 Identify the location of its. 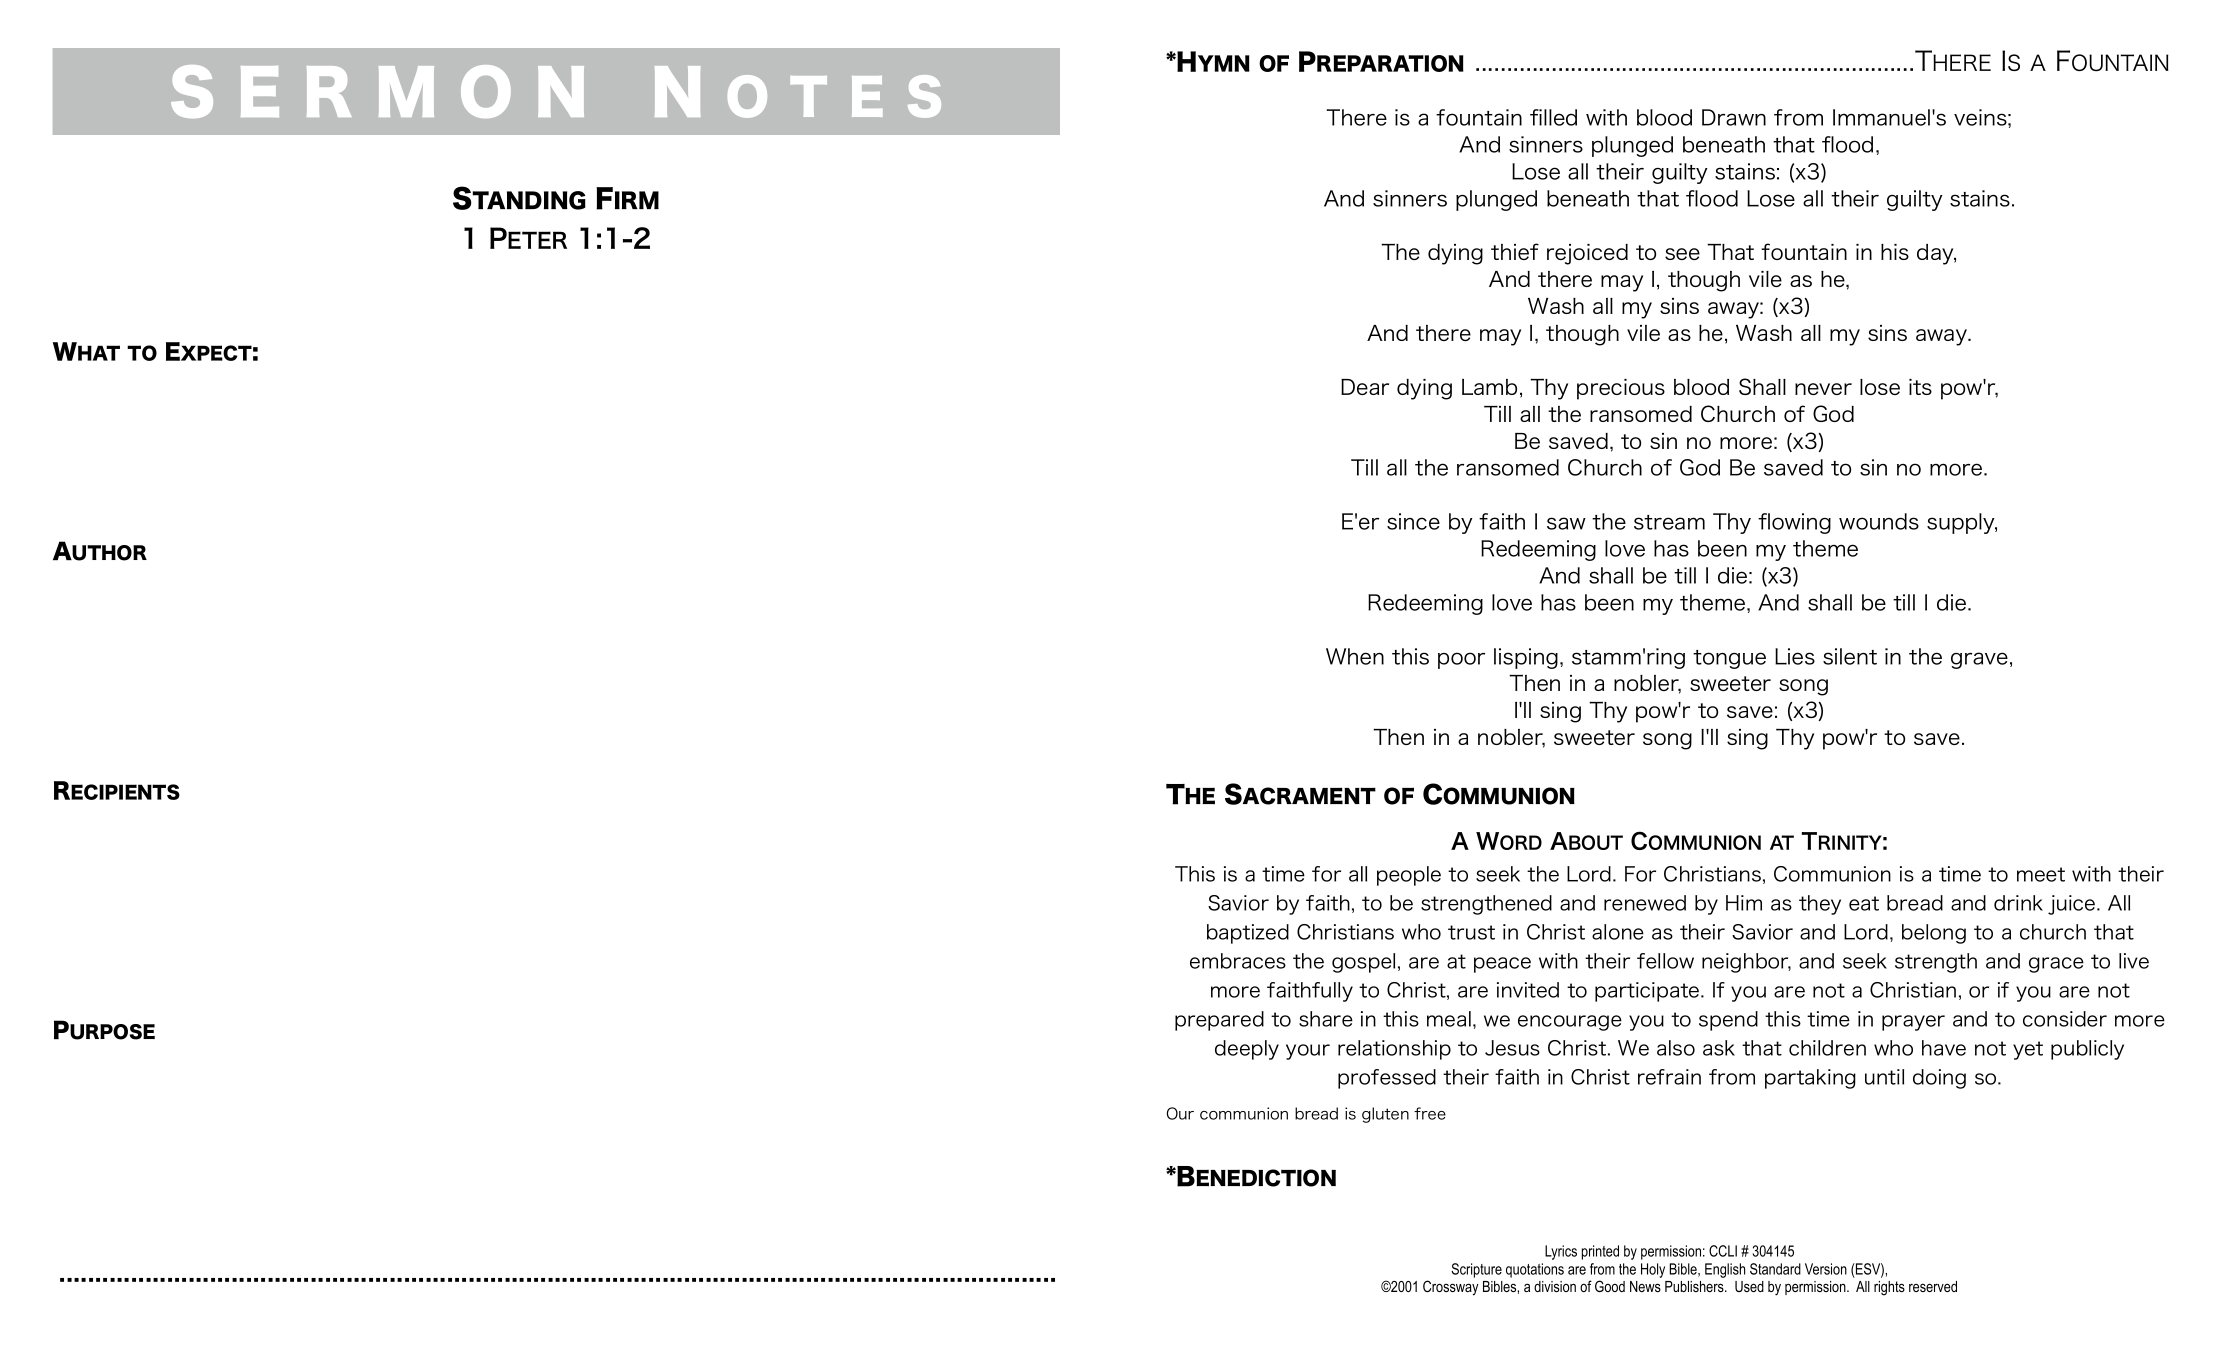
(1920, 387).
